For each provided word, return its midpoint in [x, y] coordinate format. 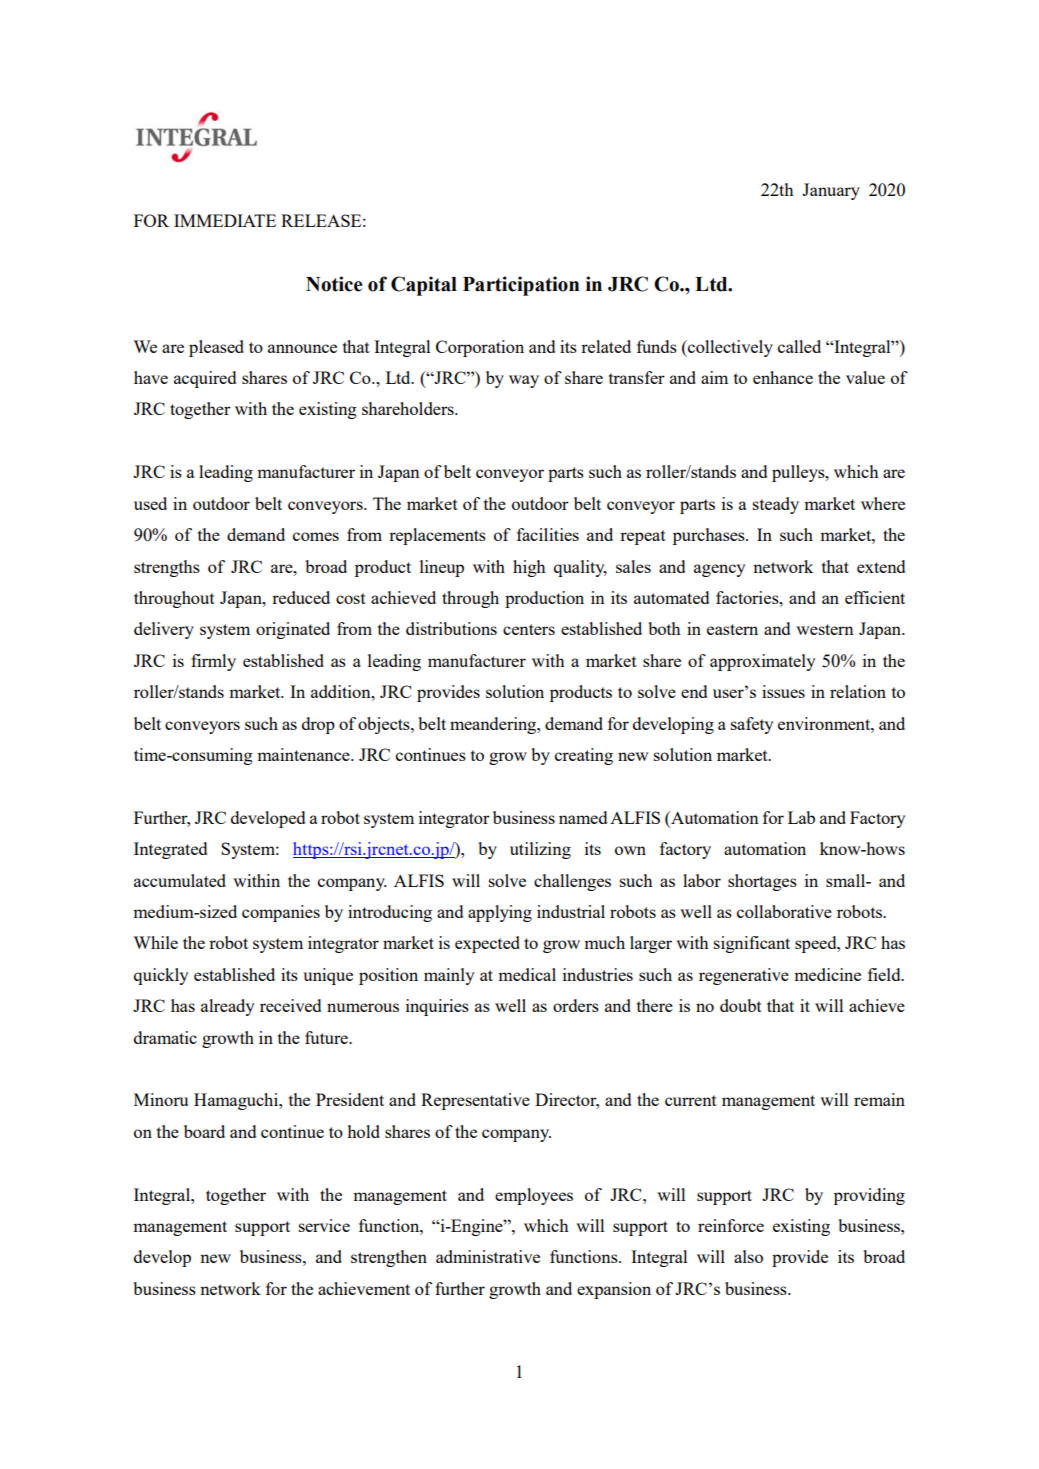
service [324, 1225]
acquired [205, 379]
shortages [762, 882]
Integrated [170, 850]
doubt [741, 1005]
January [831, 191]
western [825, 629]
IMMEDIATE [225, 220]
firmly [213, 662]
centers [529, 629]
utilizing [540, 850]
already [227, 1007]
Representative [475, 1101]
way [524, 381]
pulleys [799, 473]
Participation [521, 286]
